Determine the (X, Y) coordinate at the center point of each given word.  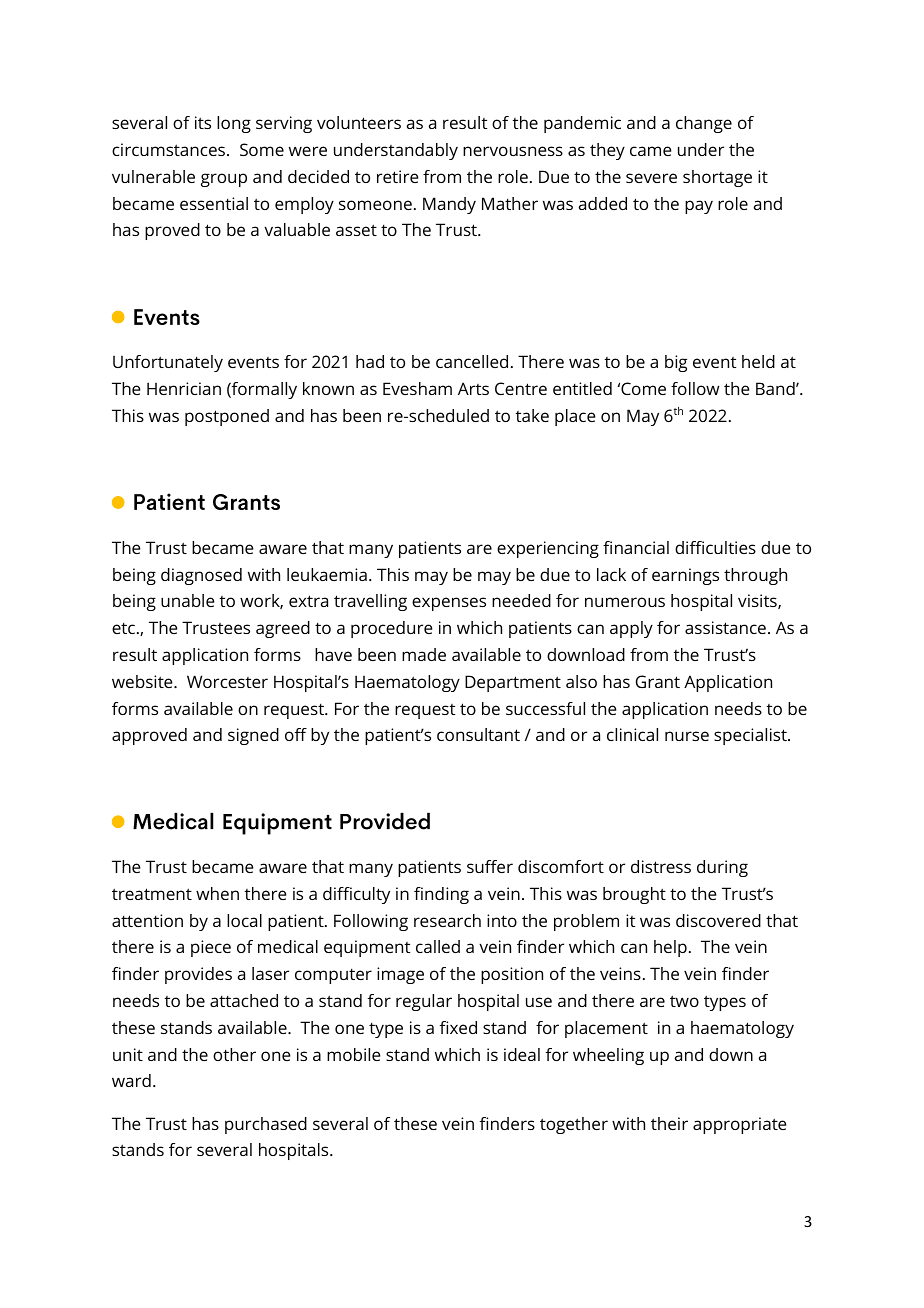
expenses (449, 604)
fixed (458, 1027)
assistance (725, 627)
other (234, 1054)
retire (398, 176)
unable (188, 600)
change (704, 124)
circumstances (170, 149)
